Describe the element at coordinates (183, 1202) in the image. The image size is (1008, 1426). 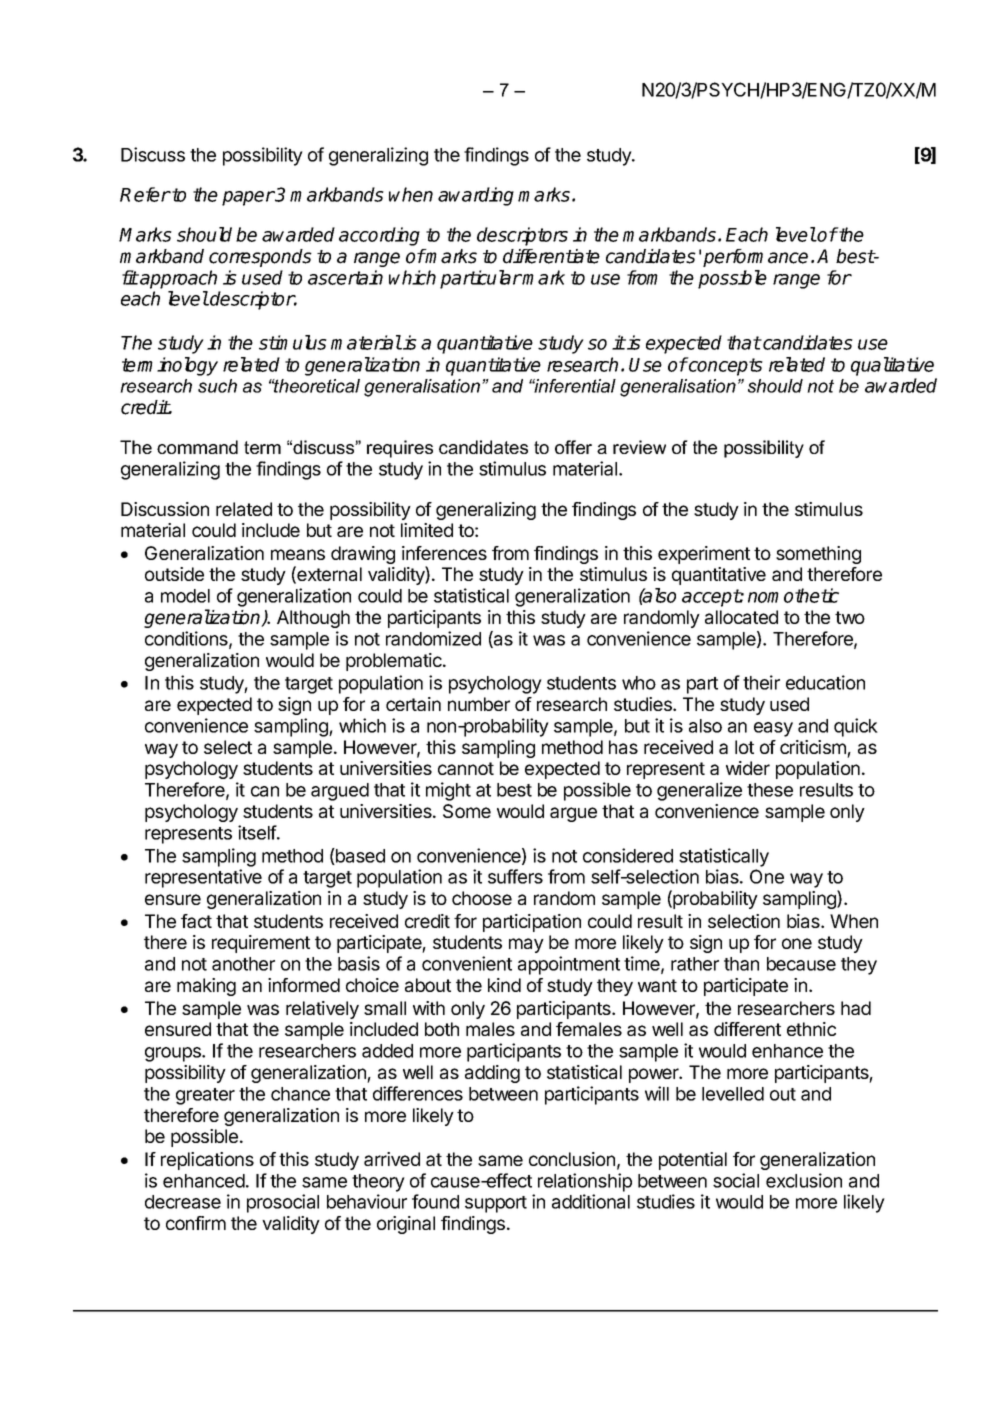
I see `decrease` at that location.
